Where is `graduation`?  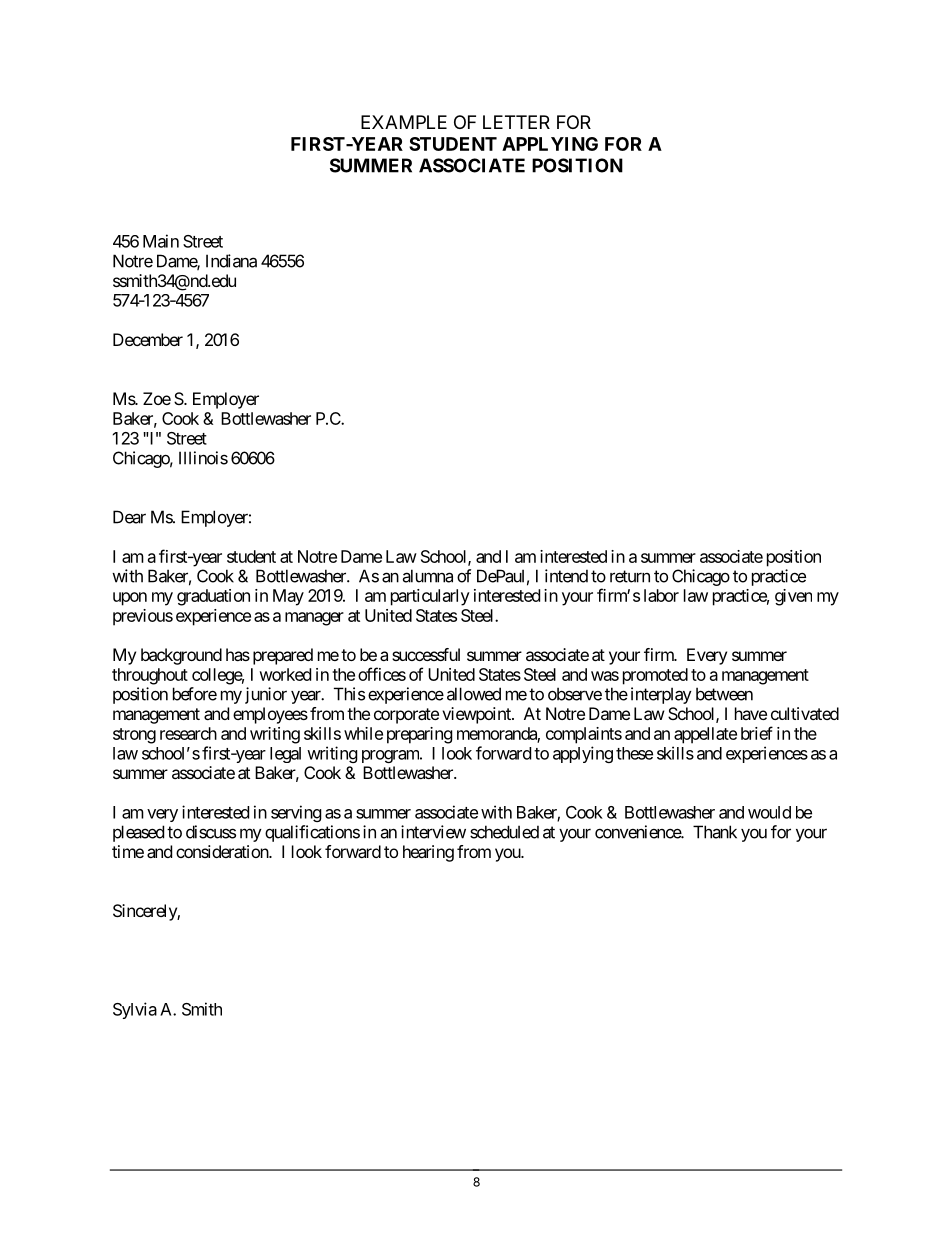
graduation is located at coordinates (213, 597).
